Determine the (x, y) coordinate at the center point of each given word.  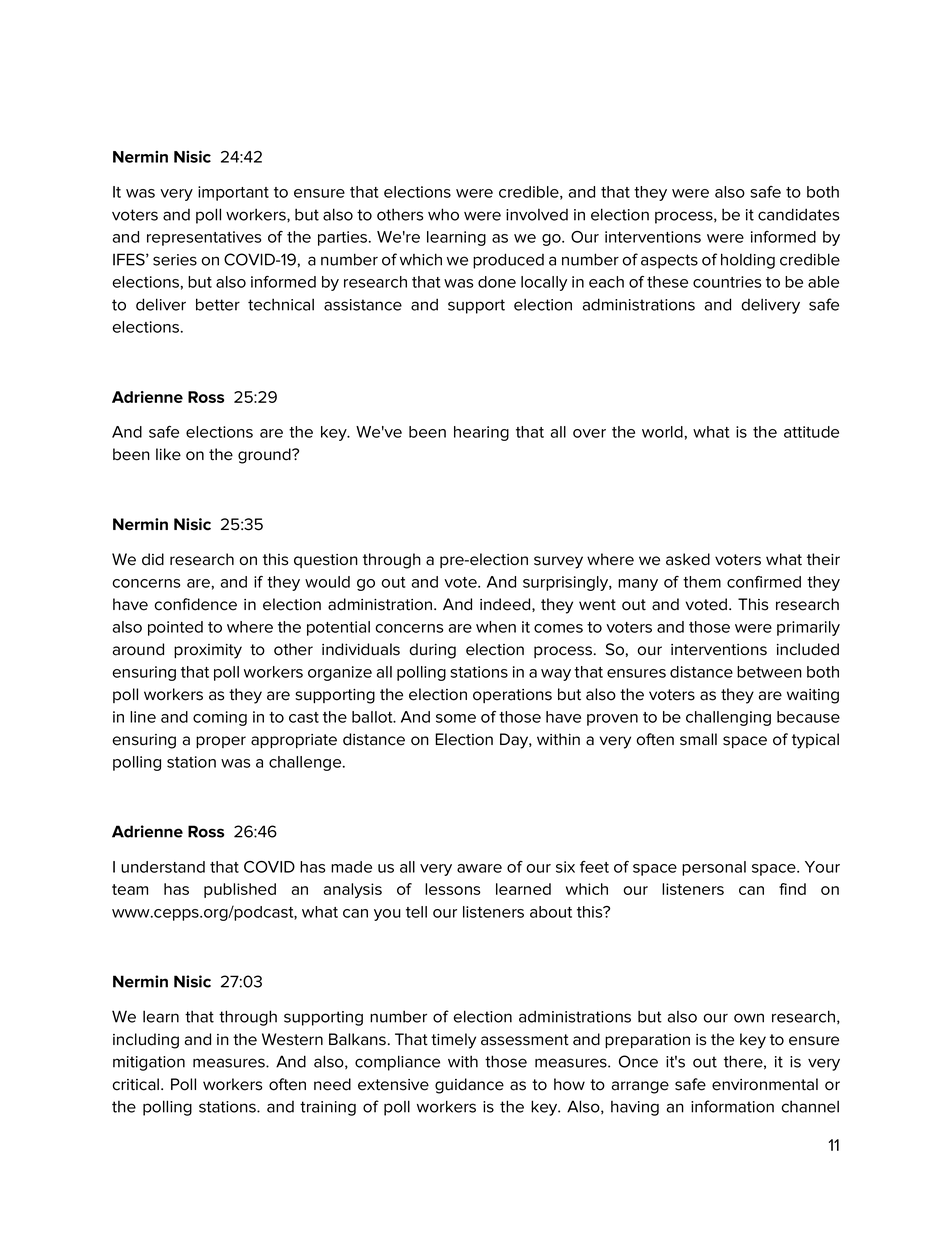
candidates (798, 214)
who (443, 214)
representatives (204, 238)
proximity (208, 651)
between (769, 672)
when (496, 627)
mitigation (149, 1063)
